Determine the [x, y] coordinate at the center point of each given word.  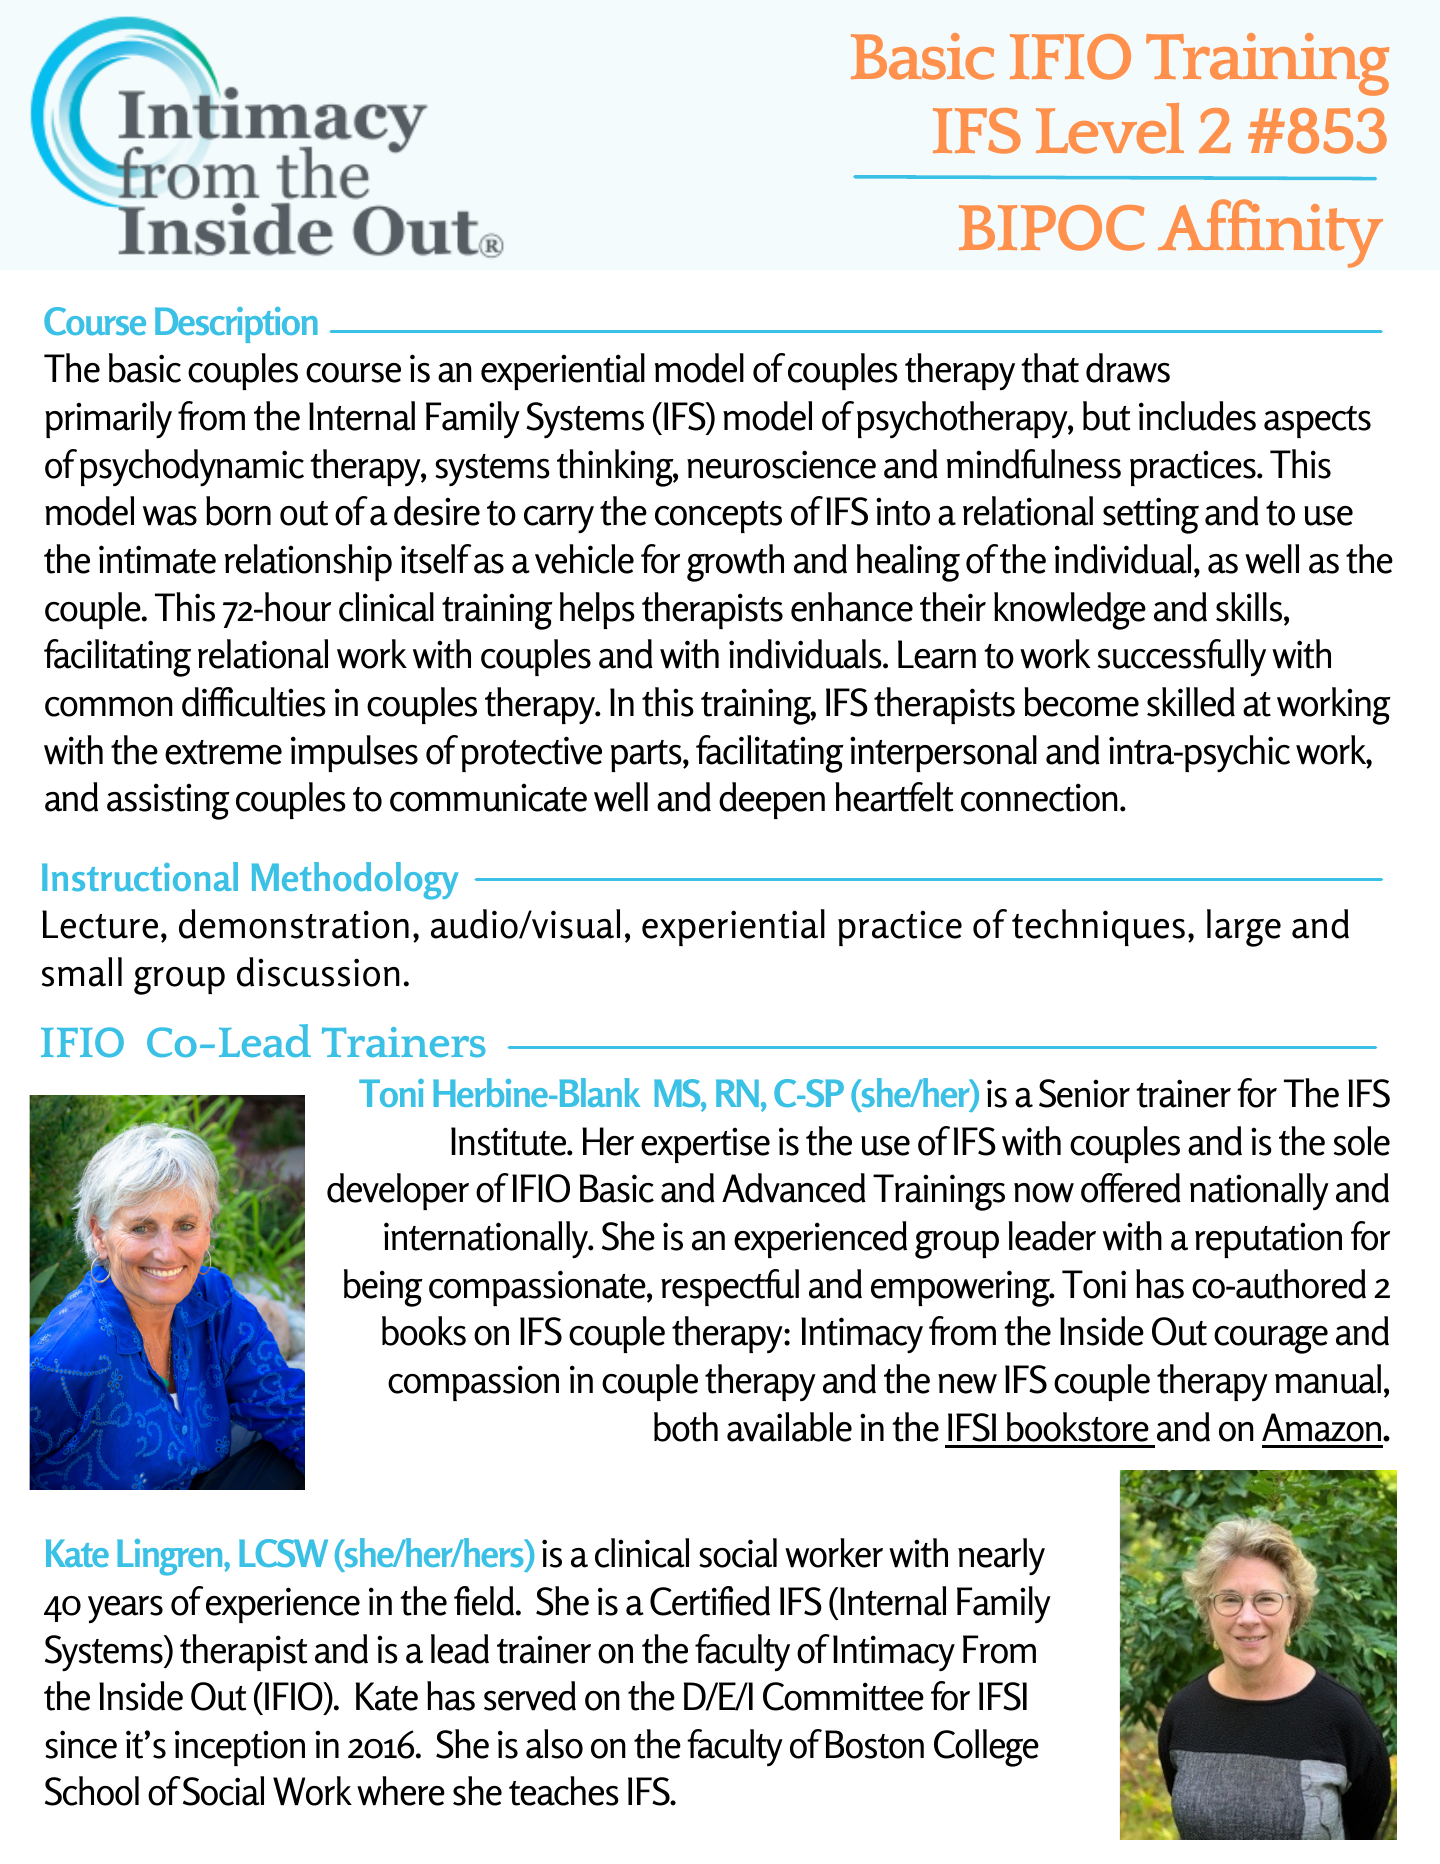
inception [240, 1748]
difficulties [254, 702]
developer [398, 1191]
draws [1128, 368]
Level [1110, 128]
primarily [108, 419]
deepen [772, 800]
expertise [705, 1145]
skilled [1191, 702]
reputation [1268, 1240]
